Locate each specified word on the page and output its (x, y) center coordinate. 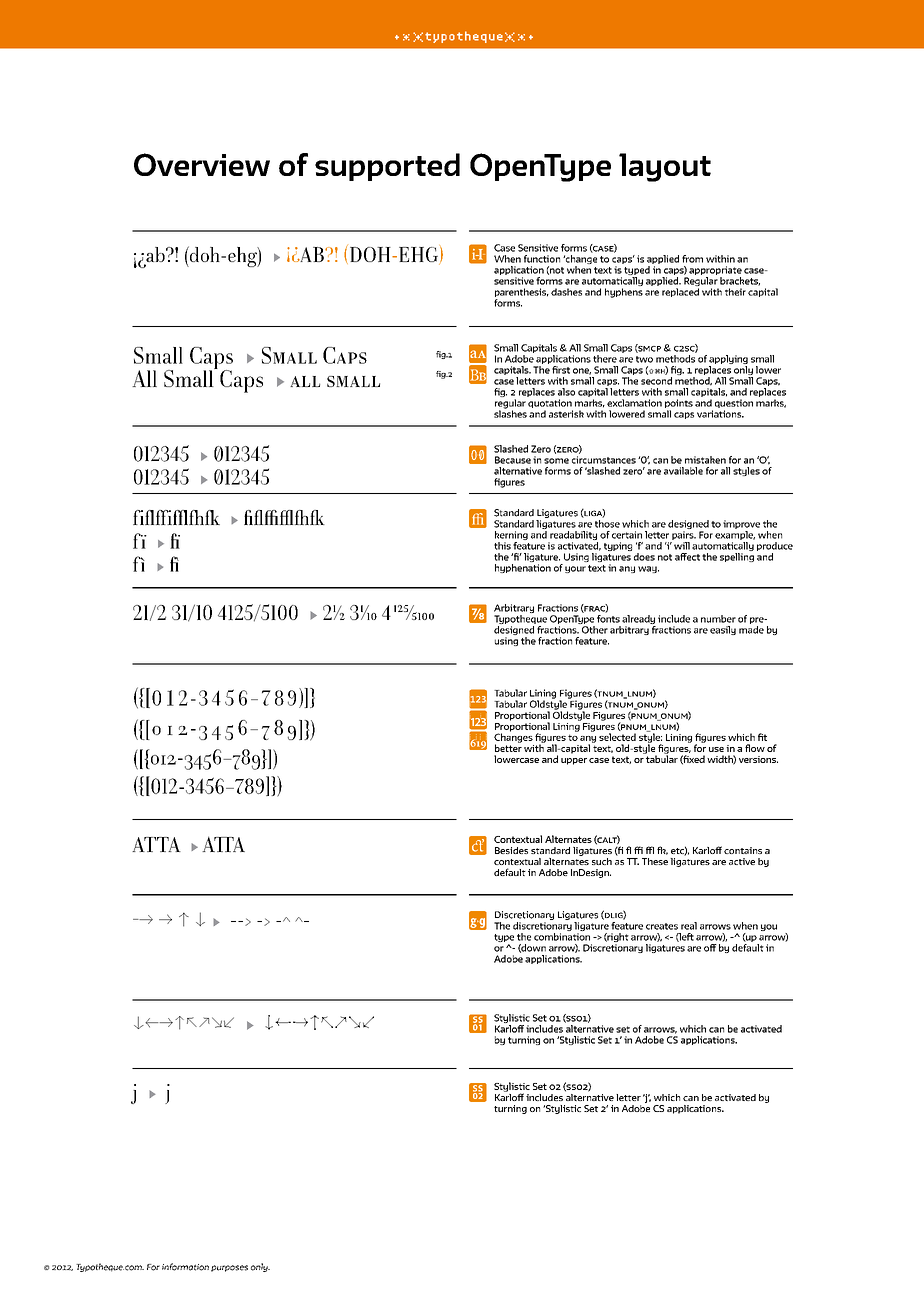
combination (562, 937)
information (185, 1267)
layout (665, 167)
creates (662, 926)
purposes (229, 1268)
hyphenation (523, 568)
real (689, 926)
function (542, 259)
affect (687, 557)
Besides (511, 850)
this (502, 546)
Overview (202, 164)
